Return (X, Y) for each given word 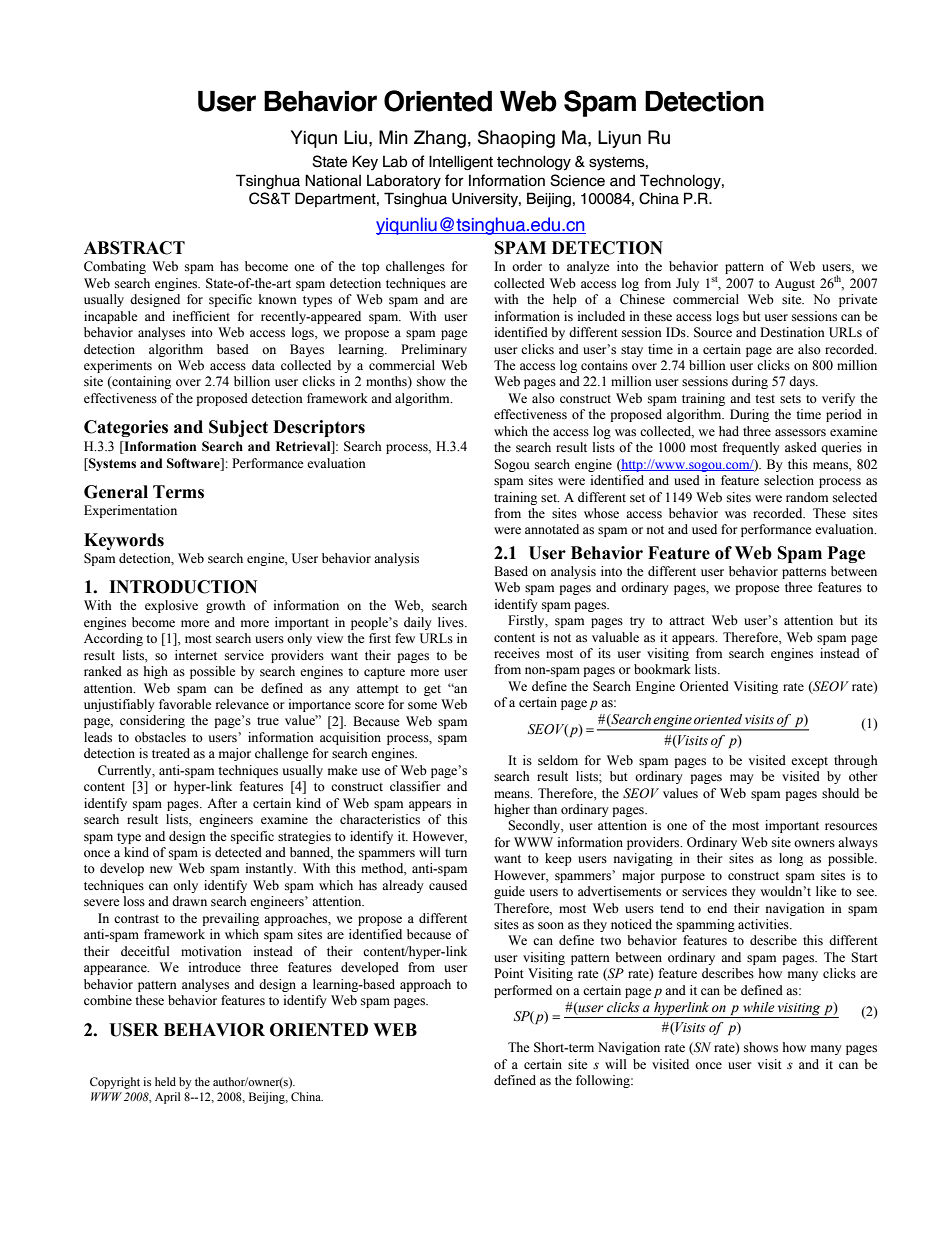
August (795, 284)
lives (452, 622)
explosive (171, 606)
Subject (238, 428)
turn (456, 853)
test (765, 399)
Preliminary (434, 350)
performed (523, 991)
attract (687, 621)
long (791, 859)
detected (238, 852)
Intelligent (461, 162)
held (165, 1081)
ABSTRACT (134, 248)
